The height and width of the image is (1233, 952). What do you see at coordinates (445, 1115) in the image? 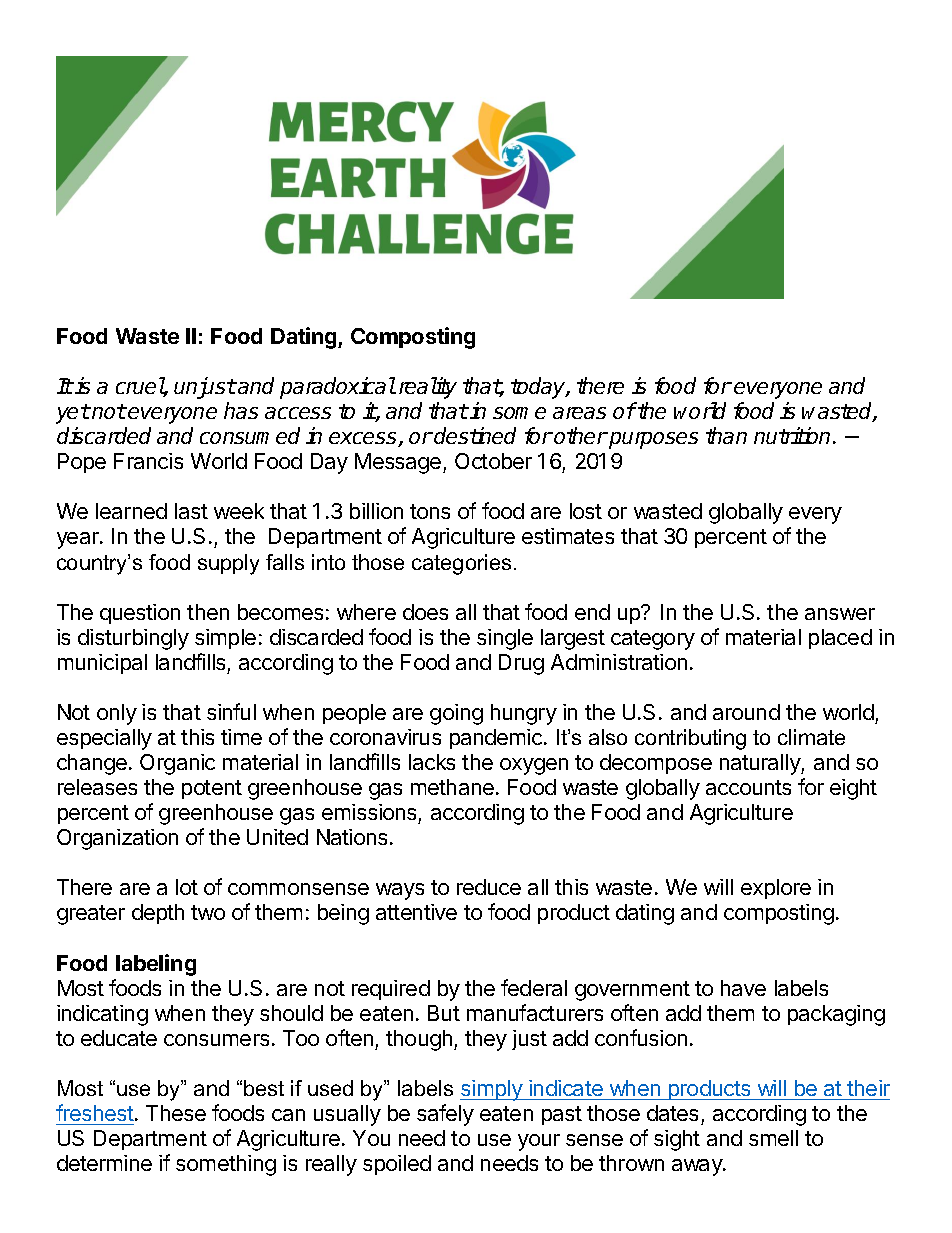
I see `safely` at bounding box center [445, 1115].
